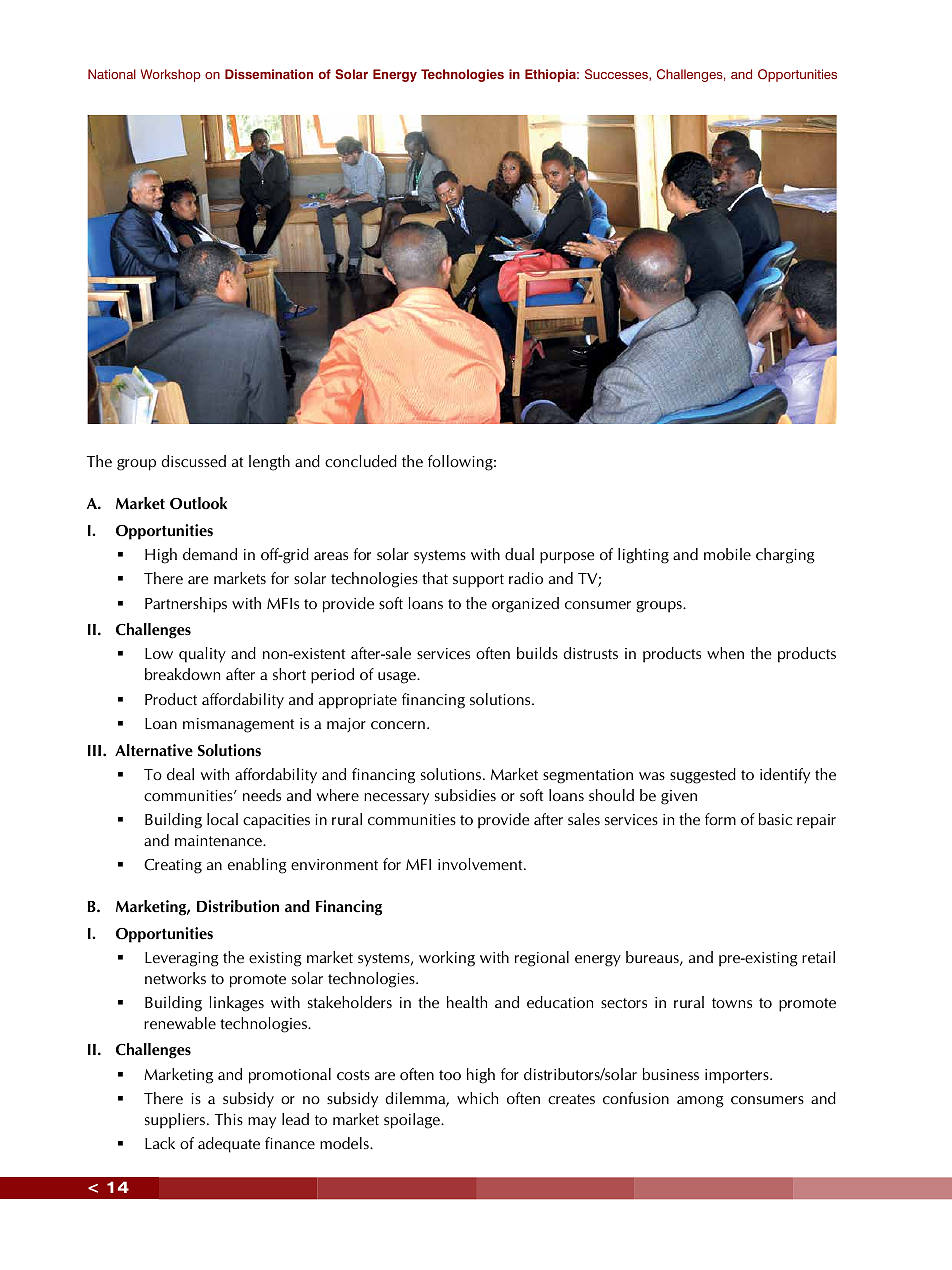 This screenshot has height=1270, width=952. Describe the element at coordinates (617, 75) in the screenshot. I see `Successes` at that location.
